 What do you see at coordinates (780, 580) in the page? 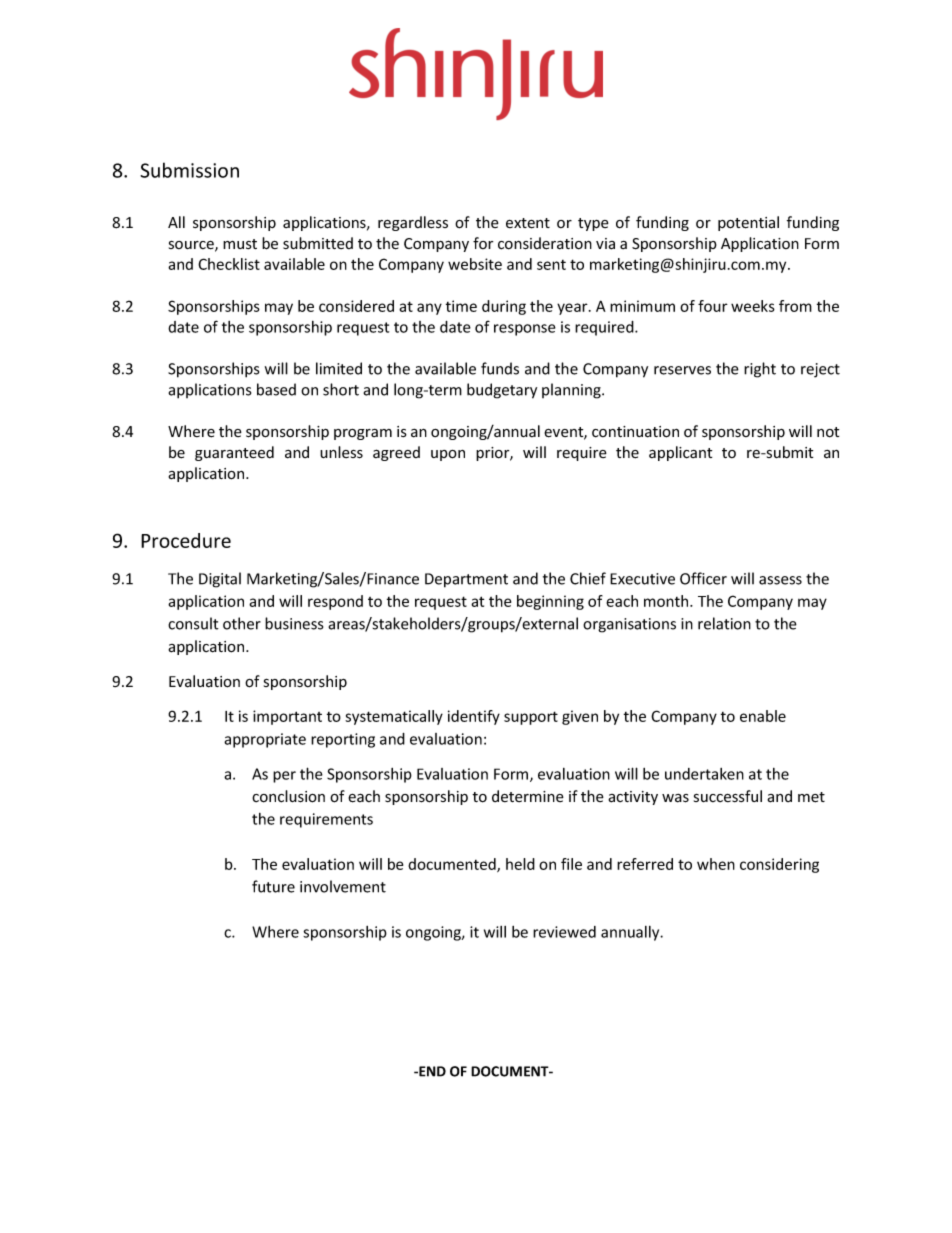
I see `assess` at bounding box center [780, 580].
